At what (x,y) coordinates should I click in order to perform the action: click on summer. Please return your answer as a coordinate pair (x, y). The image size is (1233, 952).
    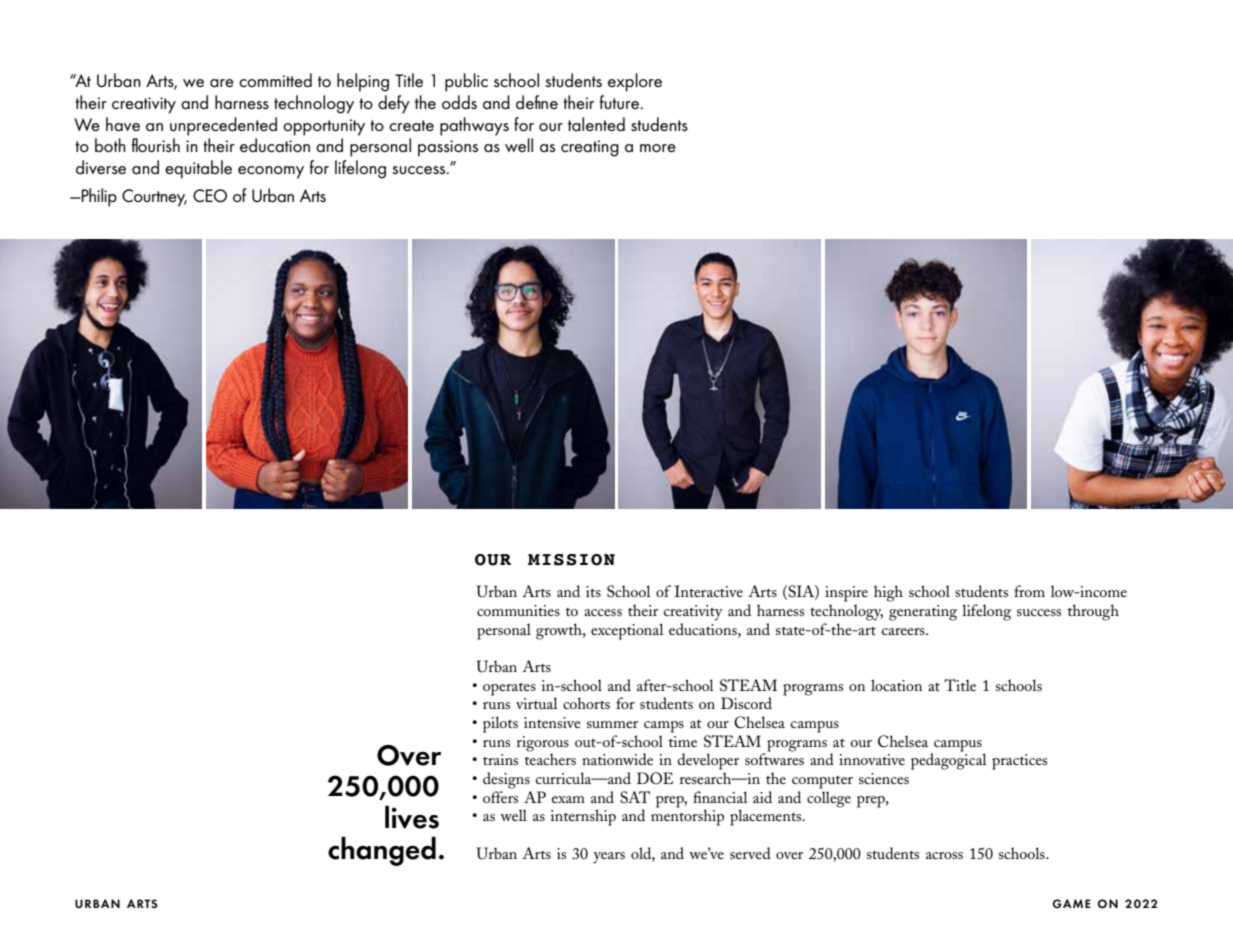
    Looking at the image, I should click on (612, 724).
